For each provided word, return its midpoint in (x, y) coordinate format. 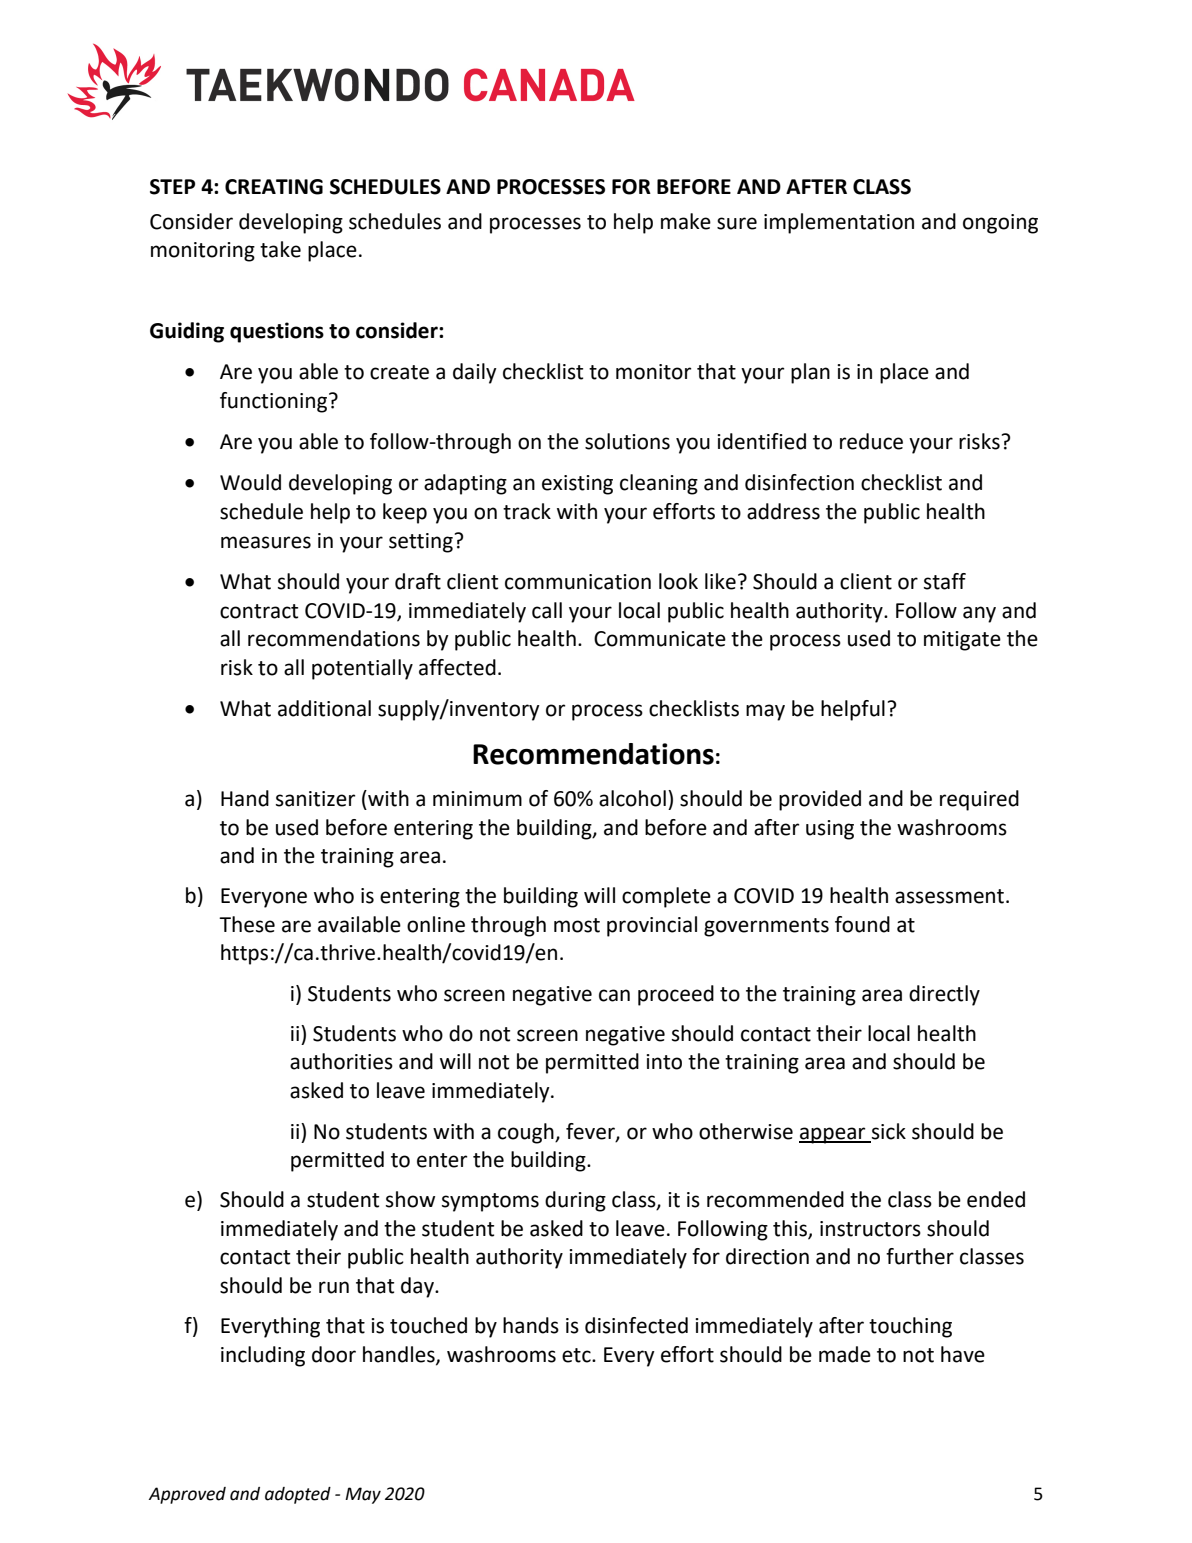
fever (591, 1132)
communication (578, 582)
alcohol (632, 798)
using (830, 830)
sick (889, 1131)
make (686, 221)
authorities (341, 1061)
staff (945, 581)
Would (250, 482)
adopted (298, 1495)
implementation (839, 223)
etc (577, 1355)
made (845, 1354)
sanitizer (315, 799)
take (280, 249)
